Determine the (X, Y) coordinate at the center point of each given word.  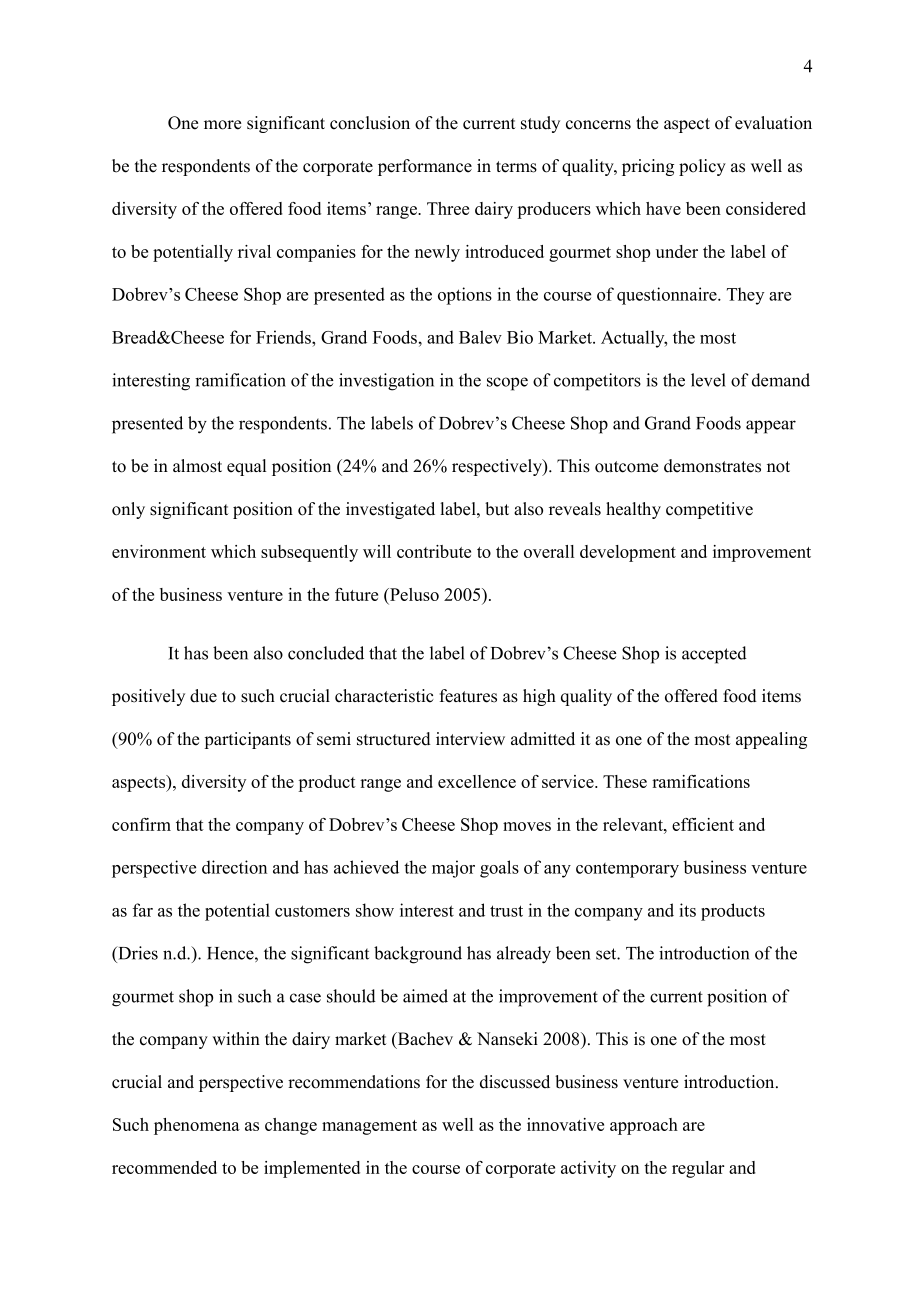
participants (247, 740)
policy (702, 167)
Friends (284, 337)
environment (159, 551)
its (687, 910)
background (418, 955)
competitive (709, 510)
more (222, 125)
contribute (434, 551)
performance (425, 167)
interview (470, 739)
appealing (771, 740)
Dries (137, 953)
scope (507, 384)
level (708, 380)
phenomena (197, 1126)
